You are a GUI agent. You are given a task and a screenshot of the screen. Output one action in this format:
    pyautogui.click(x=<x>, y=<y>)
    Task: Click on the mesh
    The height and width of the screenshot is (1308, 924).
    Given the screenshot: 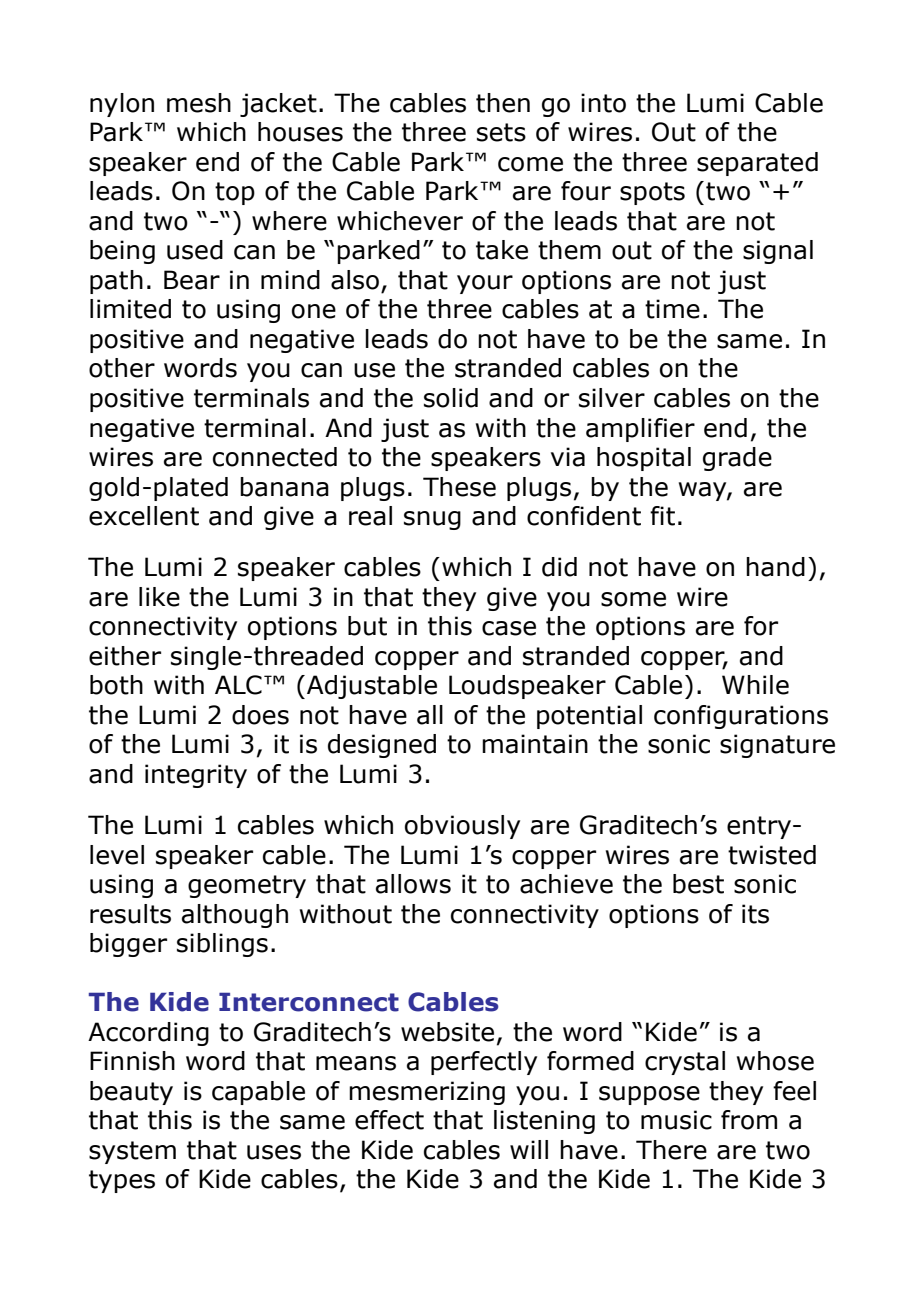 What is the action you would take?
    pyautogui.click(x=199, y=103)
